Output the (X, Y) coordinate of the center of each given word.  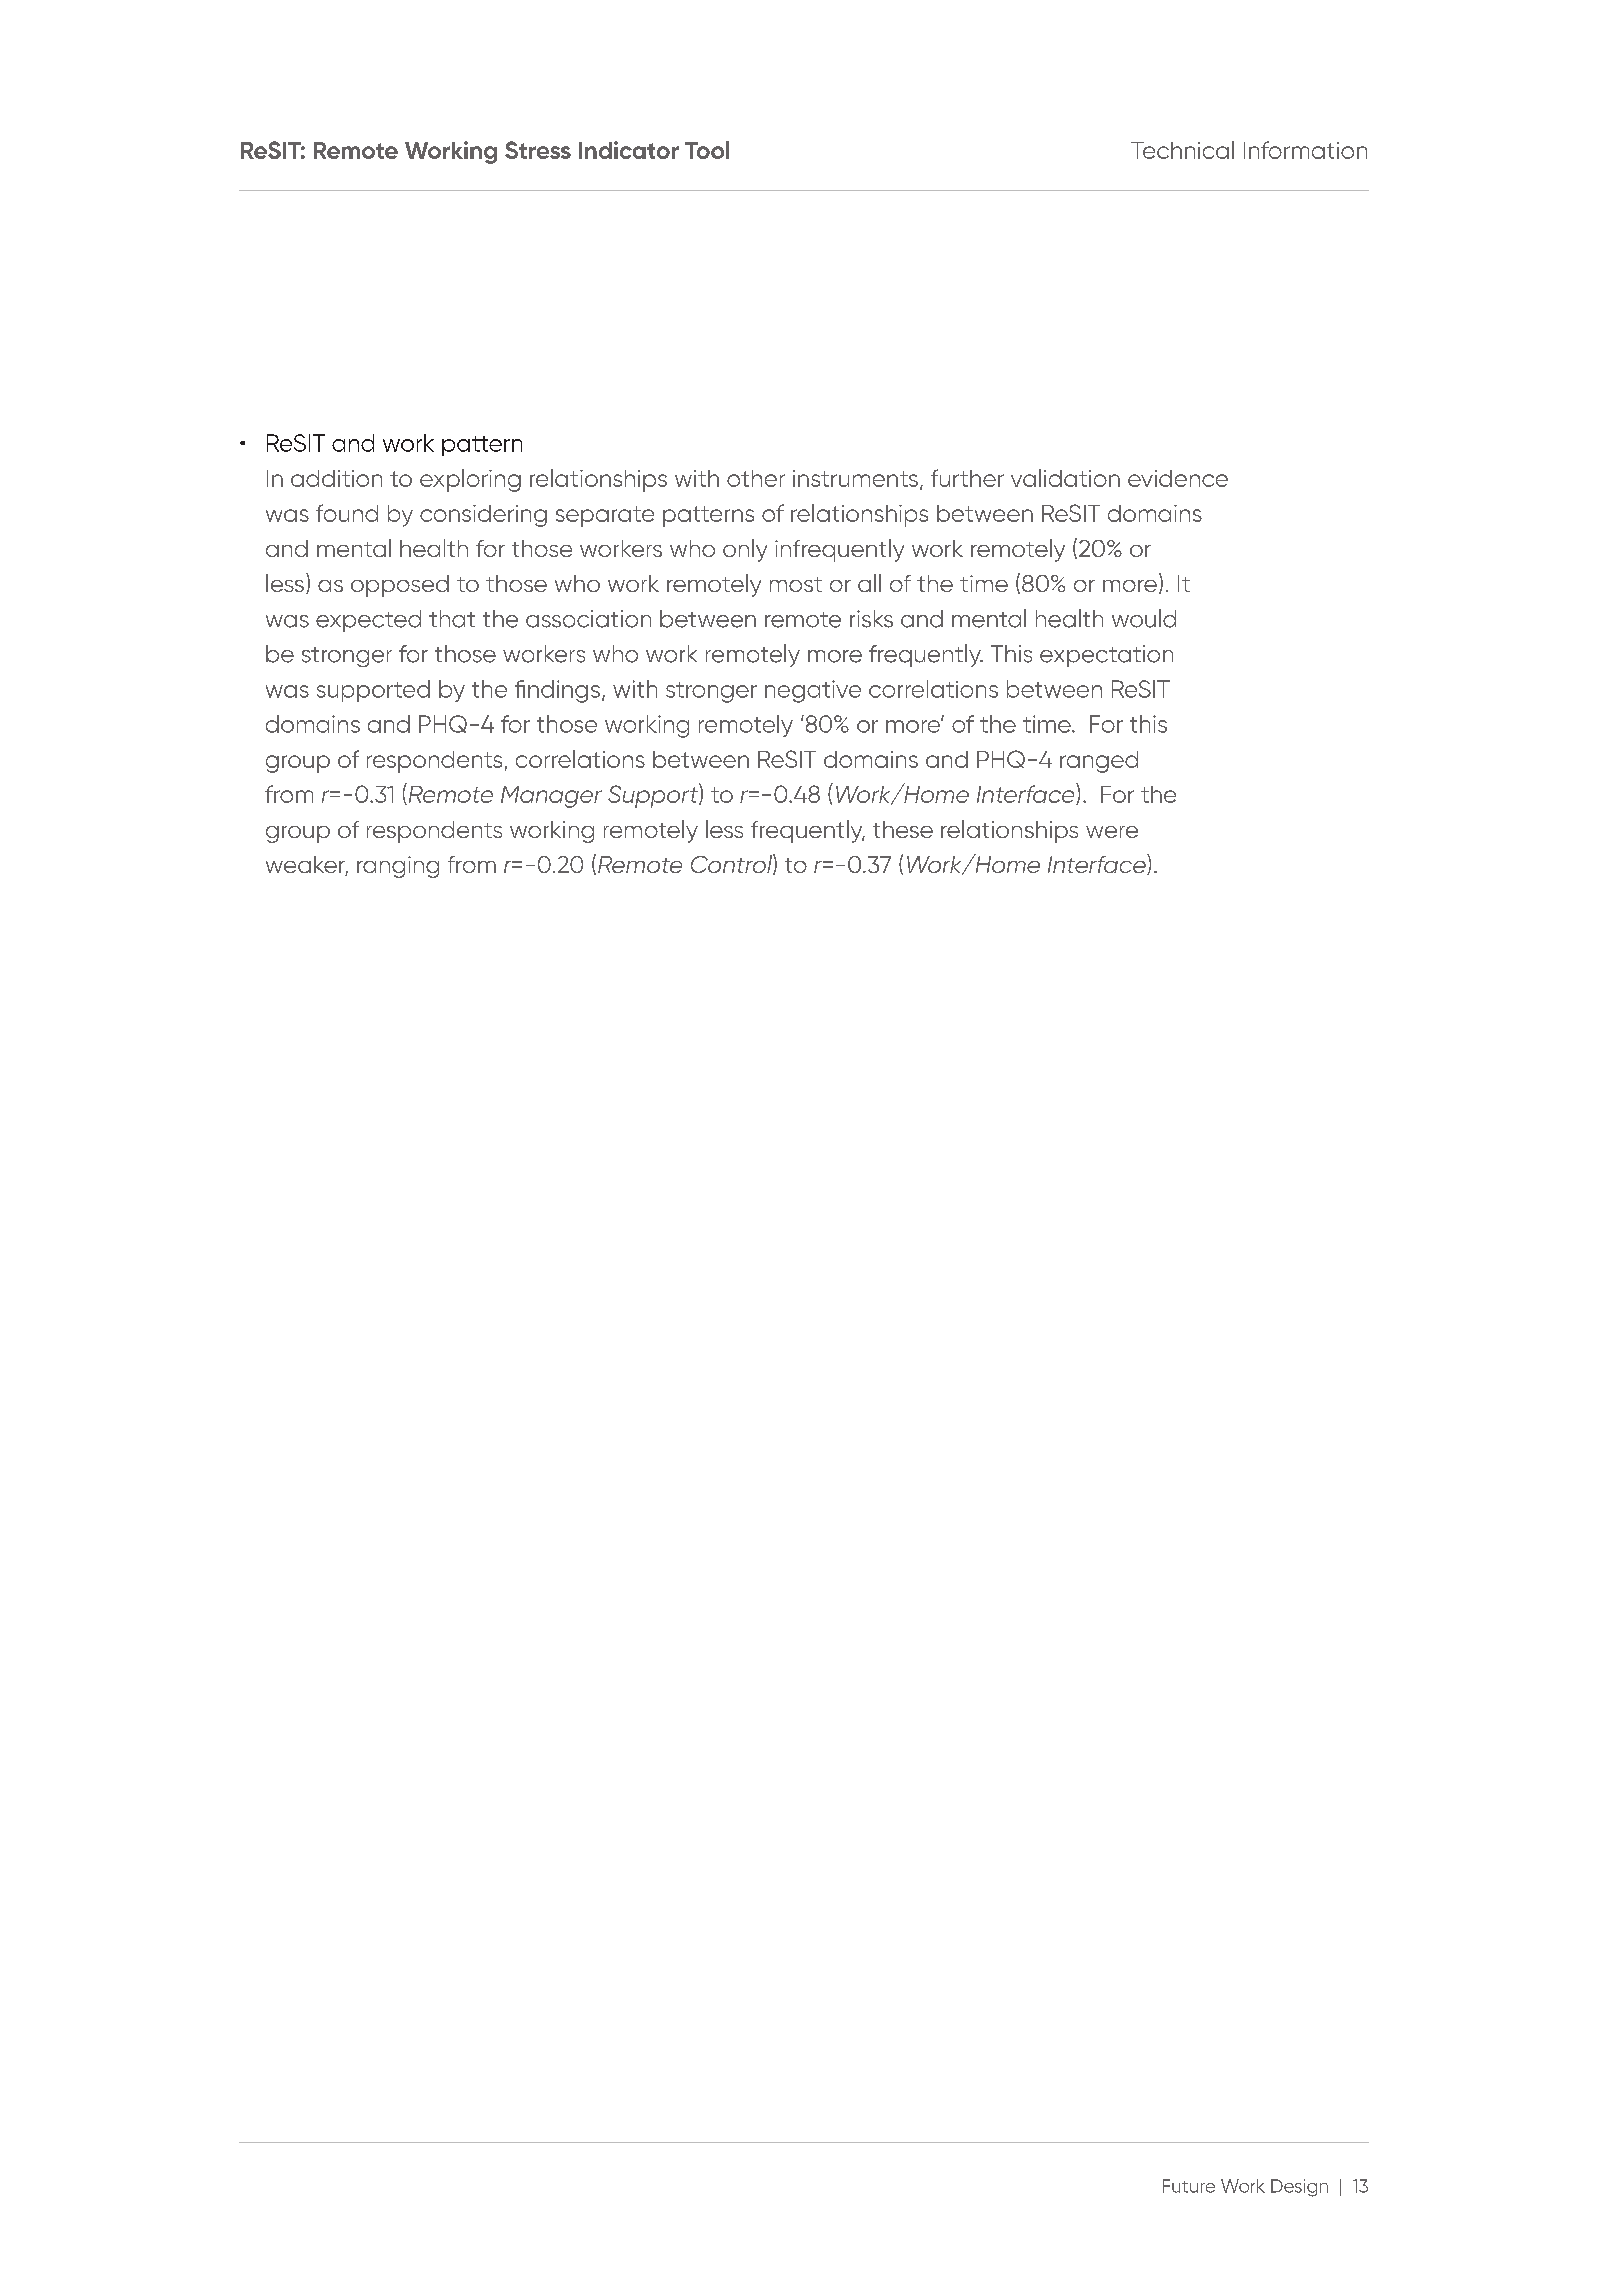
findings (557, 691)
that (452, 619)
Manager (551, 797)
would (1144, 618)
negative (813, 691)
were (1112, 832)
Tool (707, 150)
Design (1299, 2188)
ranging (398, 867)
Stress (538, 150)
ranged (1099, 762)
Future (1189, 2186)
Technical (1182, 150)
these (903, 829)
